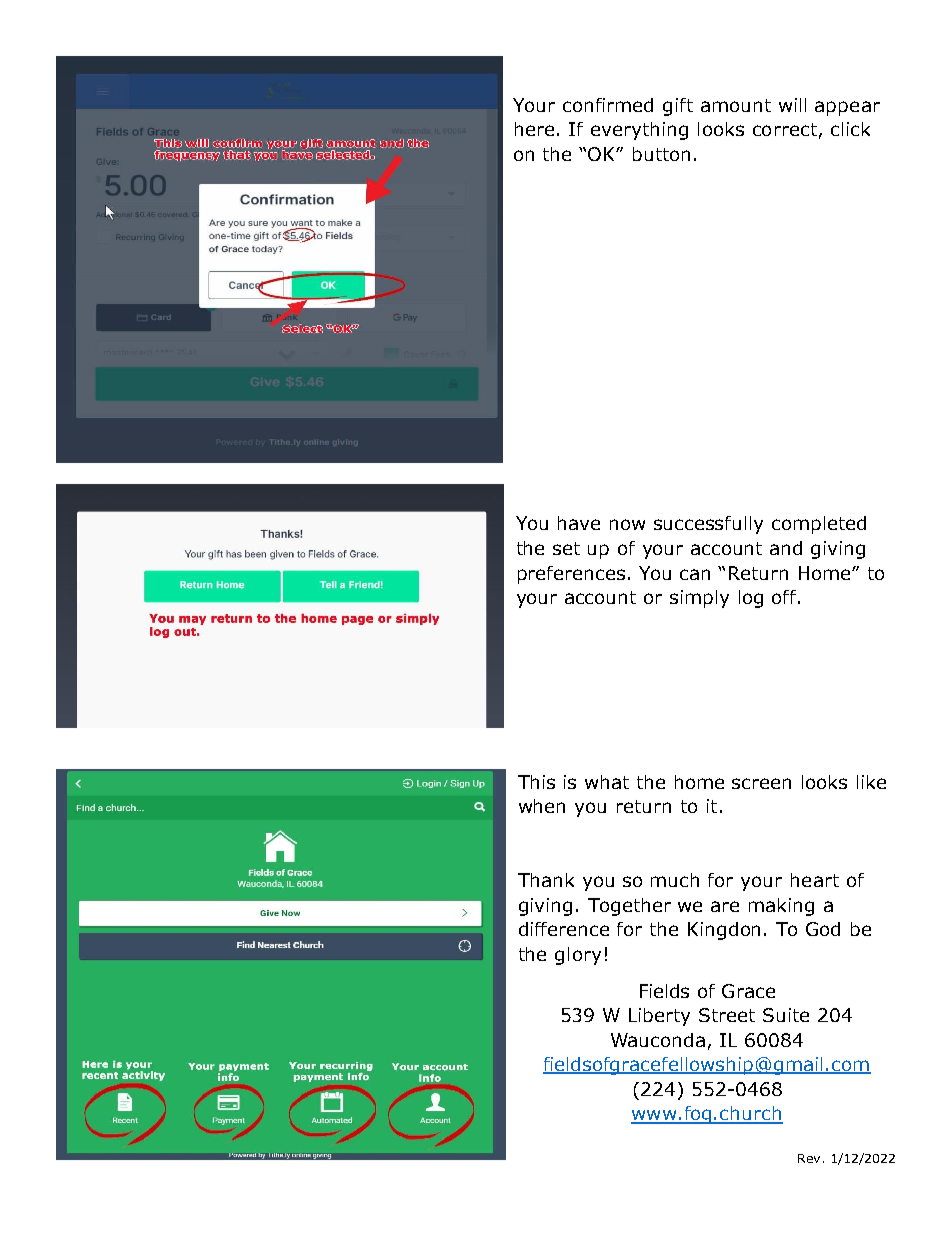  I want to click on click, so click(850, 129).
